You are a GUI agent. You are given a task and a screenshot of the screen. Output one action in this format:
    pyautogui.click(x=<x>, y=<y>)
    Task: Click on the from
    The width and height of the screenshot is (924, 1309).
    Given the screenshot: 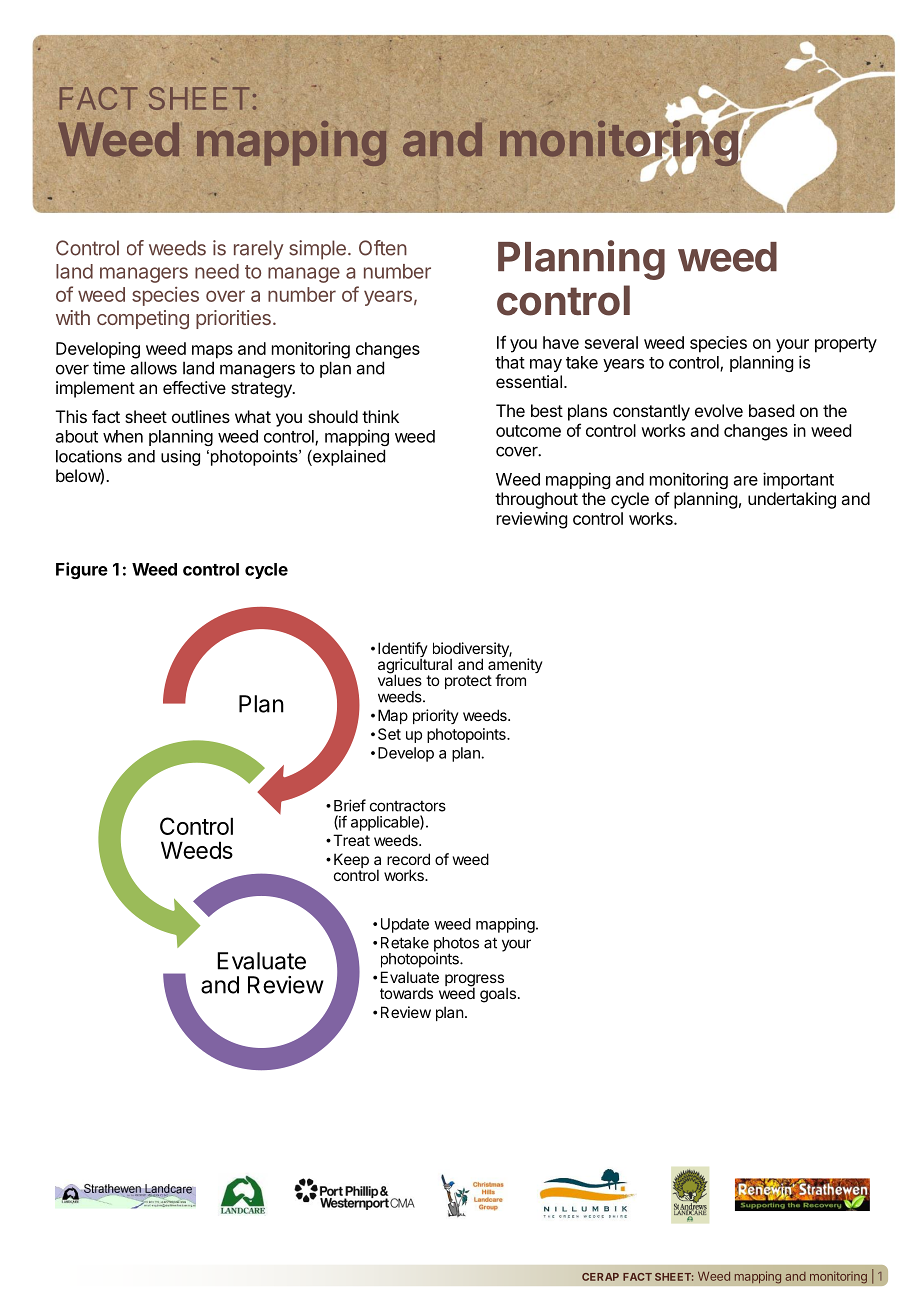 What is the action you would take?
    pyautogui.click(x=510, y=680)
